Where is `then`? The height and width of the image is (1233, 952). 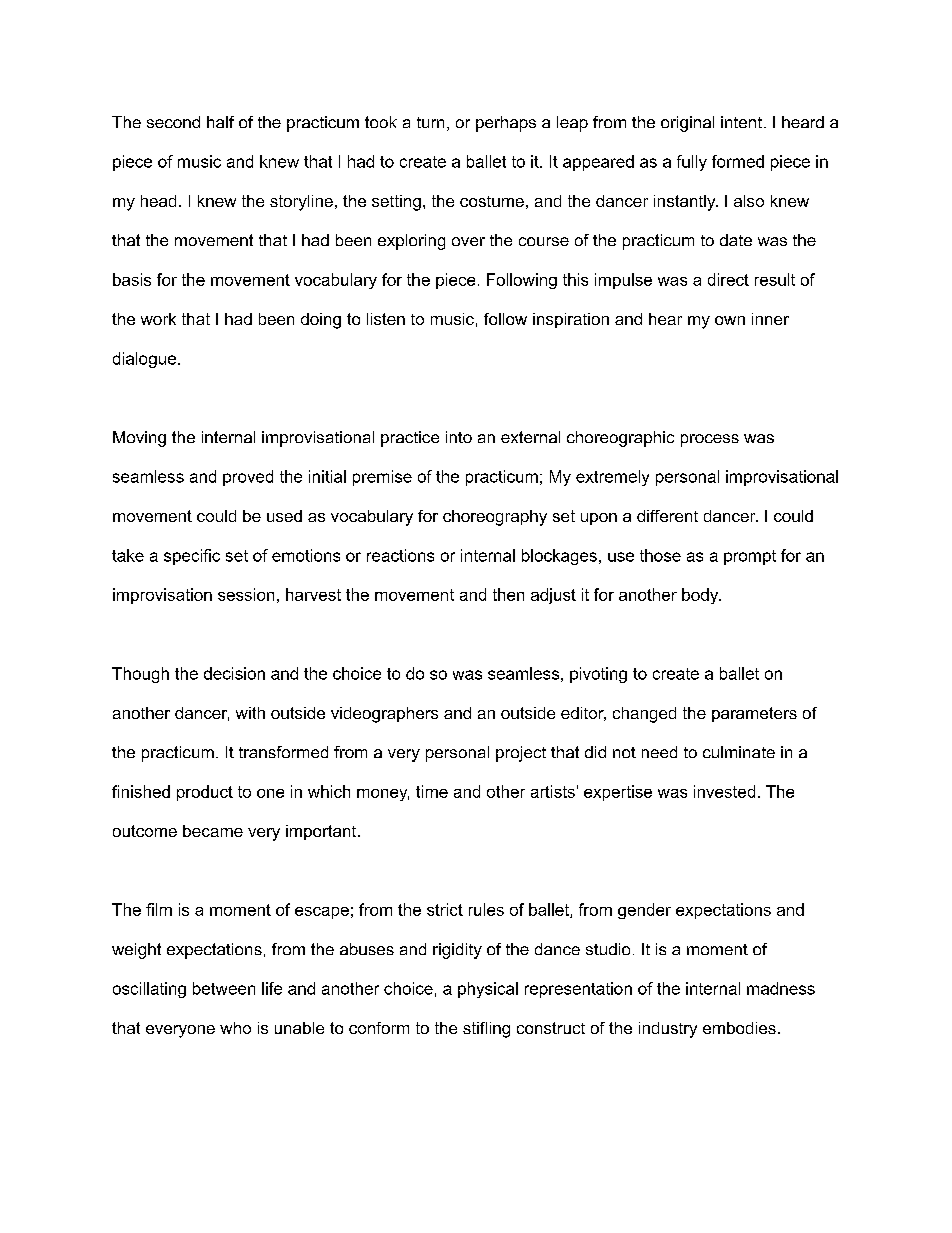
then is located at coordinates (508, 594).
